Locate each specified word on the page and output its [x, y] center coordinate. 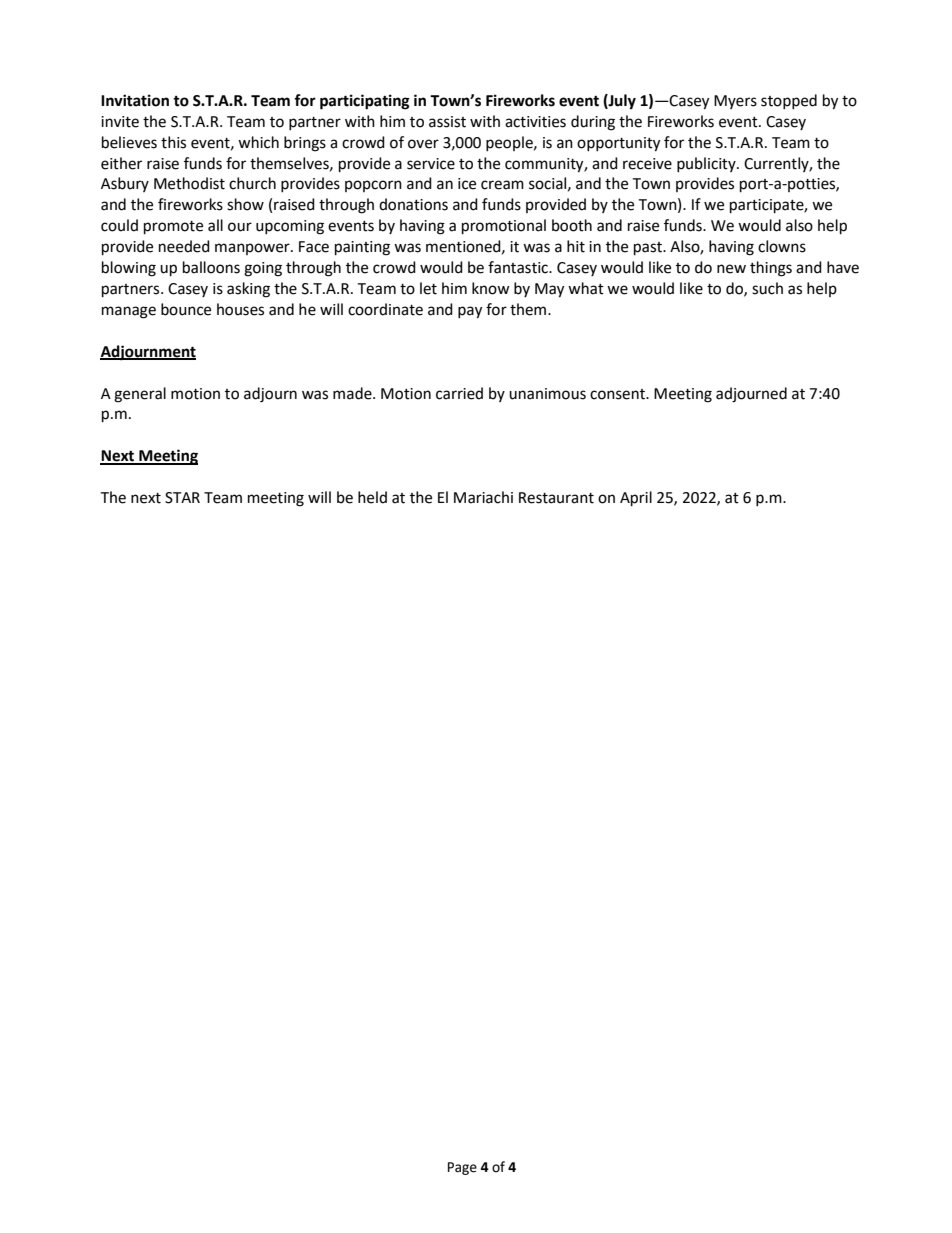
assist [447, 122]
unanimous [547, 394]
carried [459, 393]
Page [462, 1168]
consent [618, 394]
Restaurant [556, 498]
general [140, 395]
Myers [735, 102]
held [372, 497]
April [636, 499]
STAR [182, 498]
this [173, 142]
